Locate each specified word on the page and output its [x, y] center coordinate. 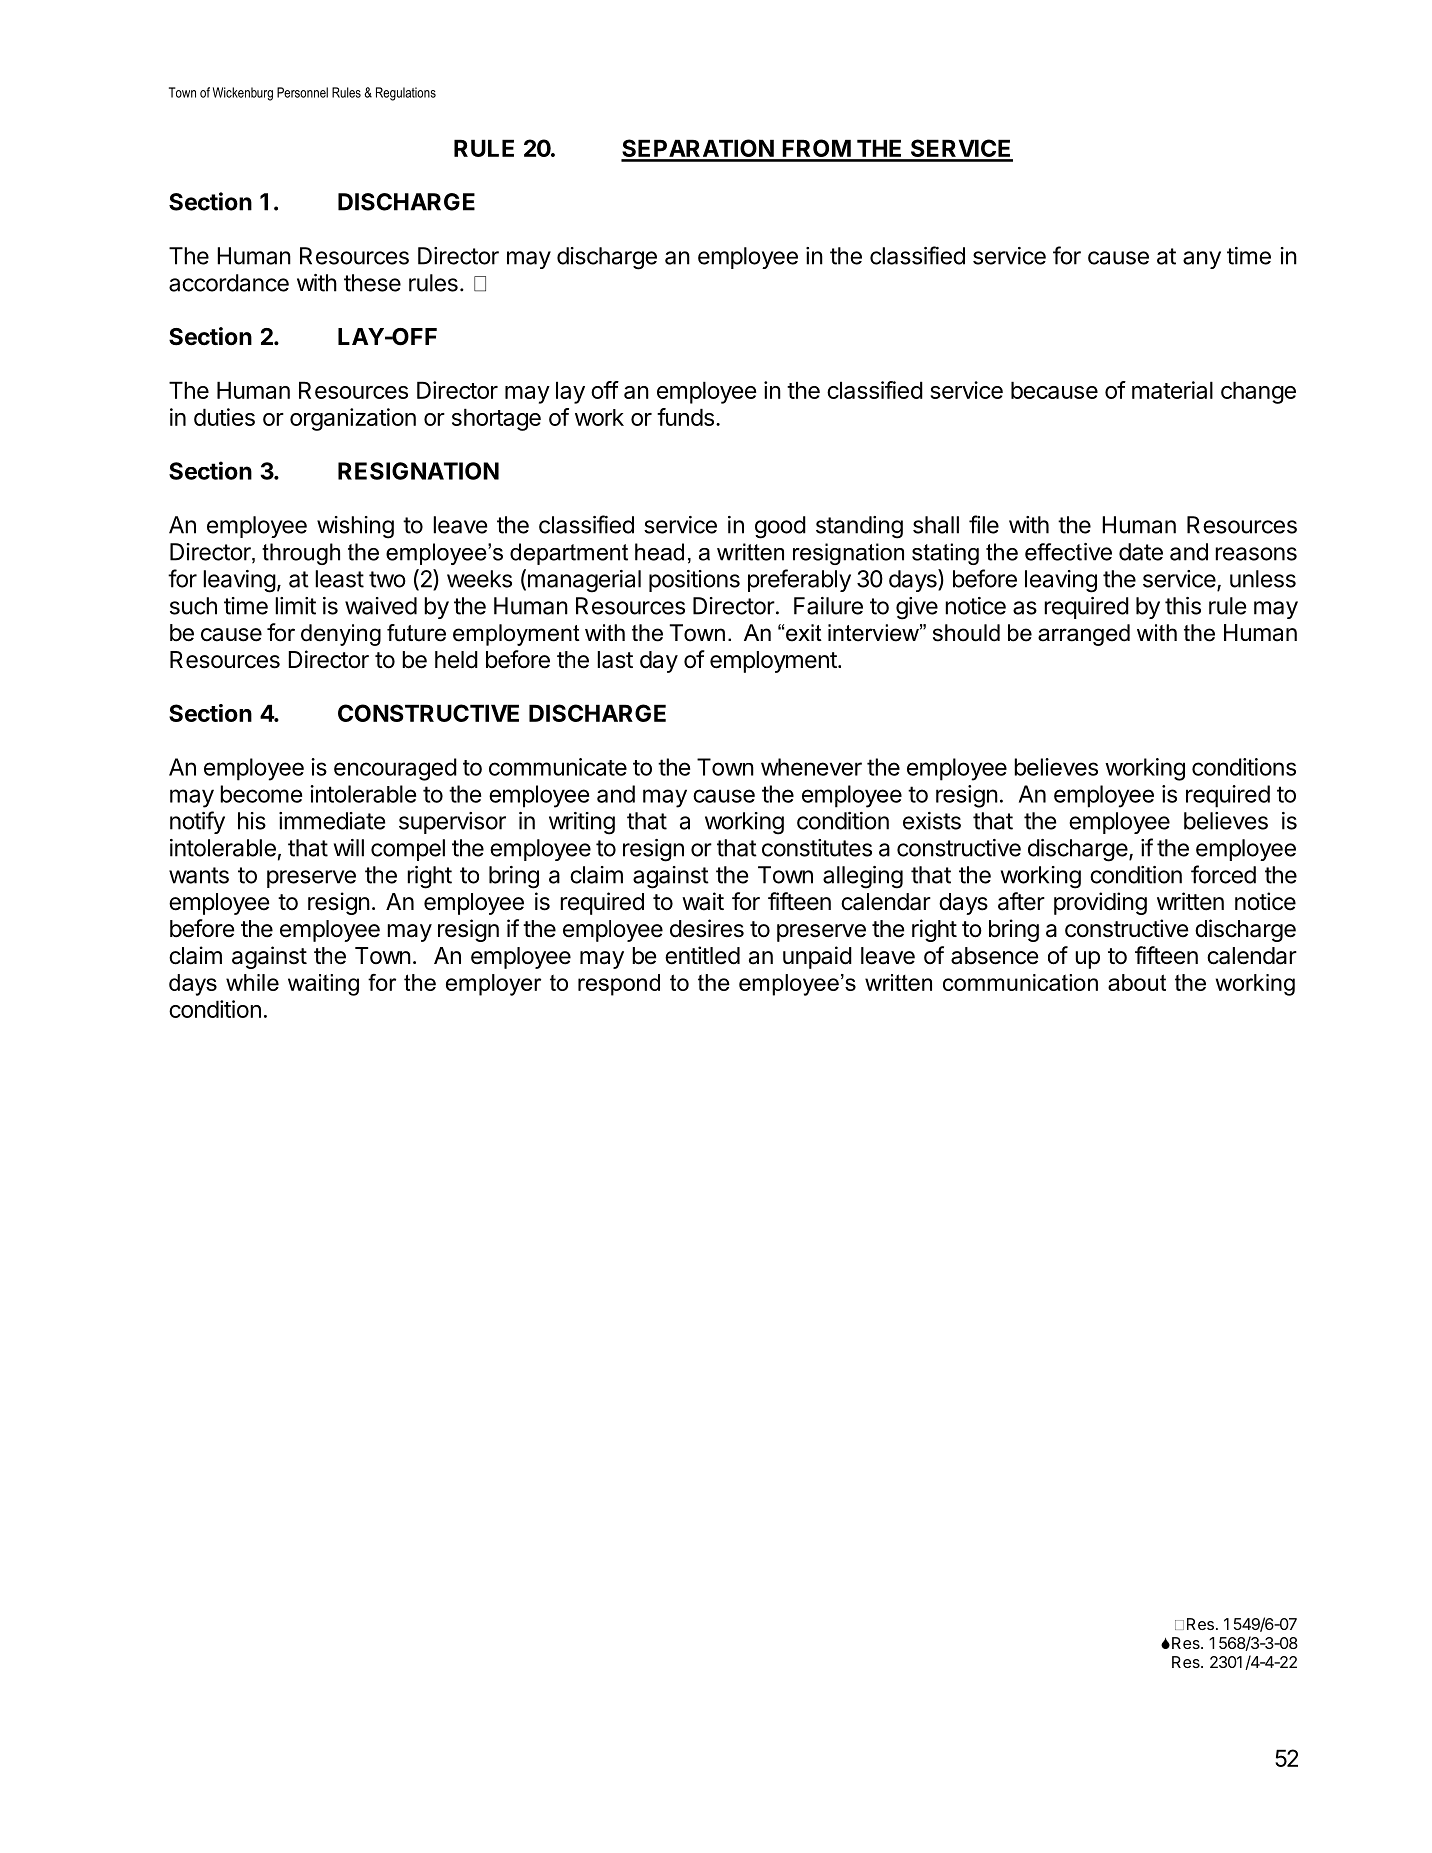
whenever [811, 767]
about [1137, 982]
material [1172, 390]
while [252, 982]
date [1141, 552]
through [301, 554]
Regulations [406, 94]
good [780, 527]
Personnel [302, 92]
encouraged [395, 769]
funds [685, 417]
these [372, 283]
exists [932, 821]
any [1202, 260]
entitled [702, 955]
